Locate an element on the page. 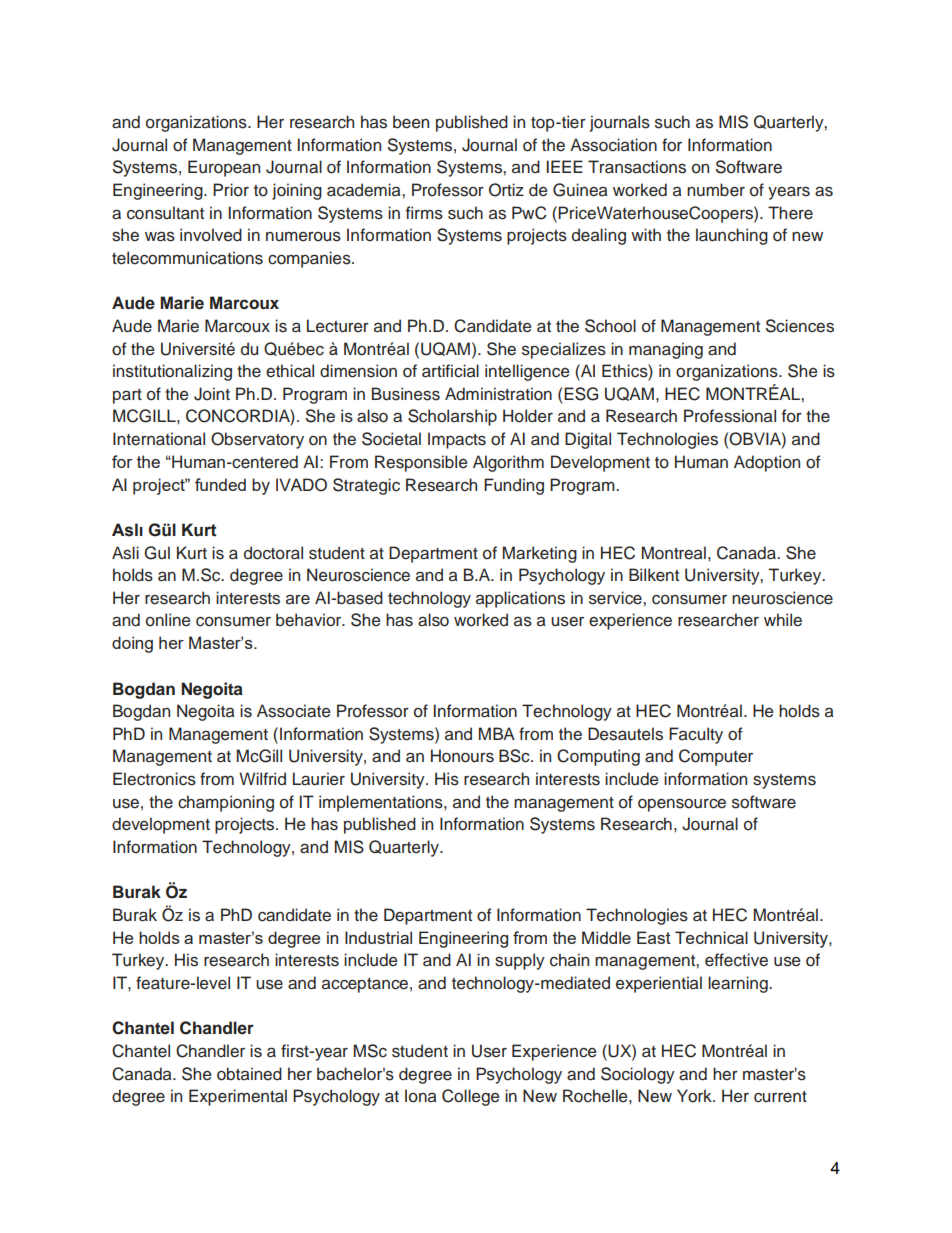 The image size is (952, 1233). College is located at coordinates (470, 1097).
